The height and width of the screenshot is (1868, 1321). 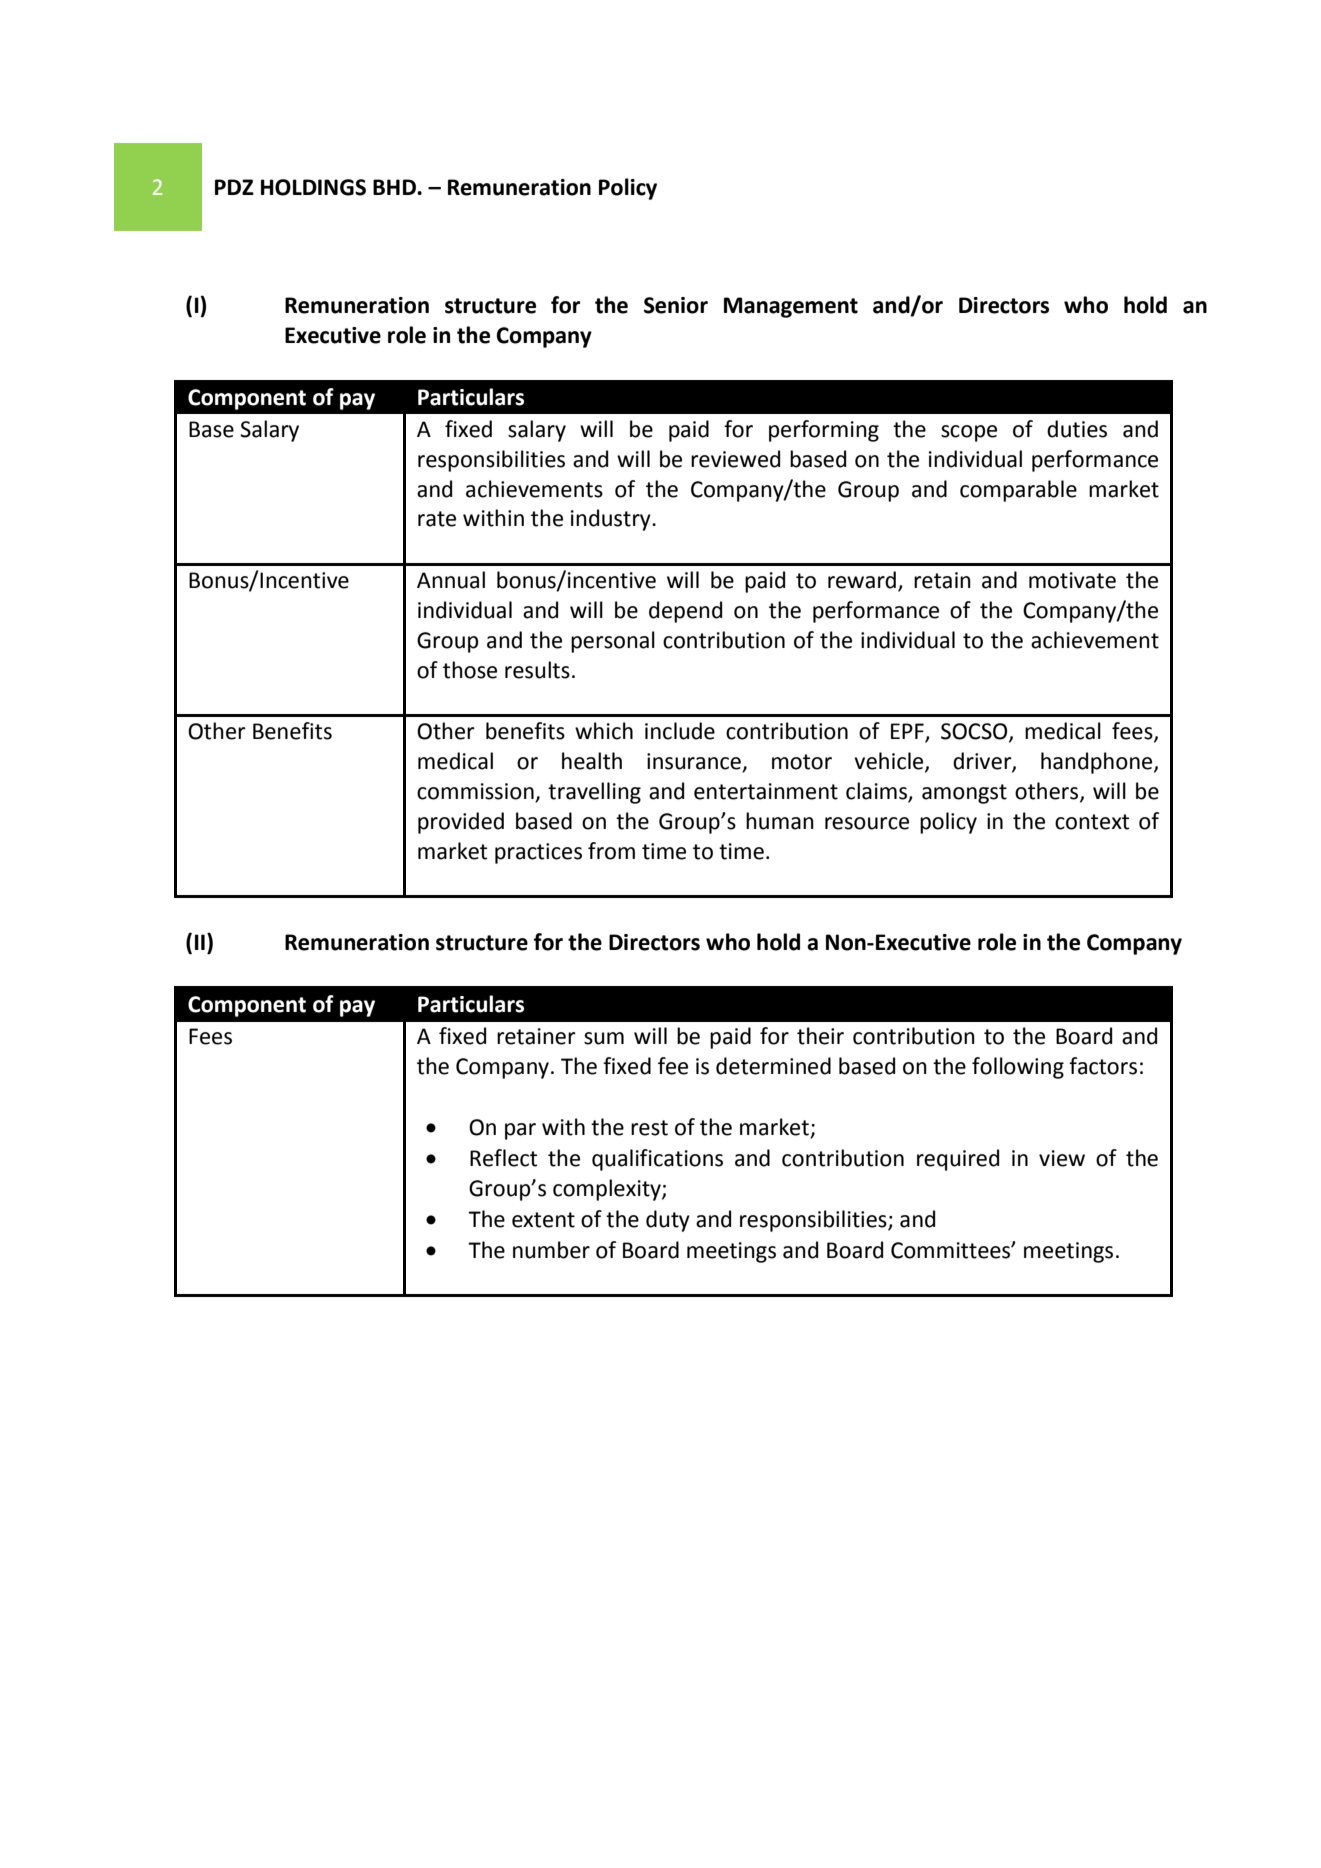 What do you see at coordinates (680, 731) in the screenshot?
I see `include` at bounding box center [680, 731].
